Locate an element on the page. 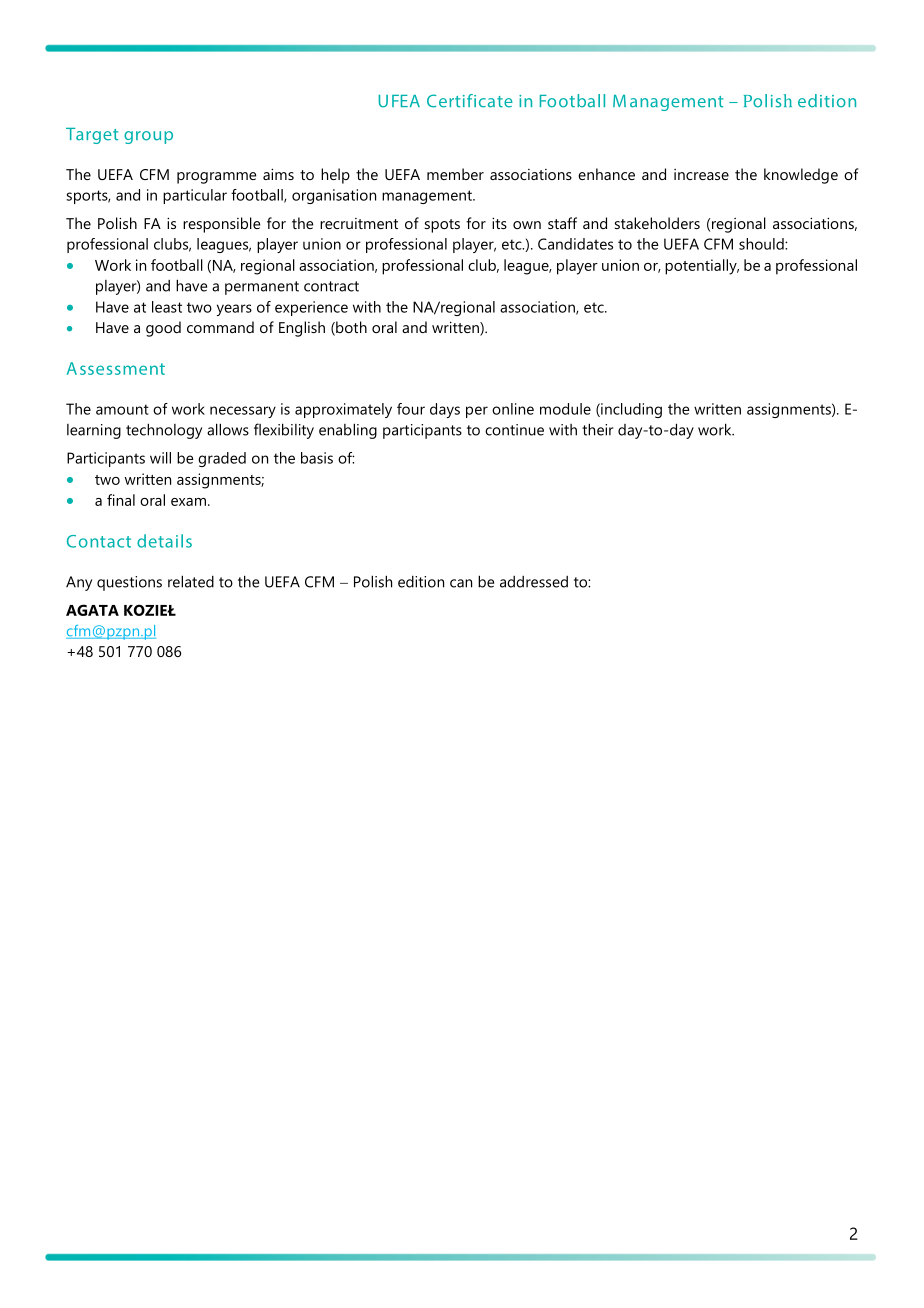 This document has width=924, height=1308. increase is located at coordinates (701, 174).
